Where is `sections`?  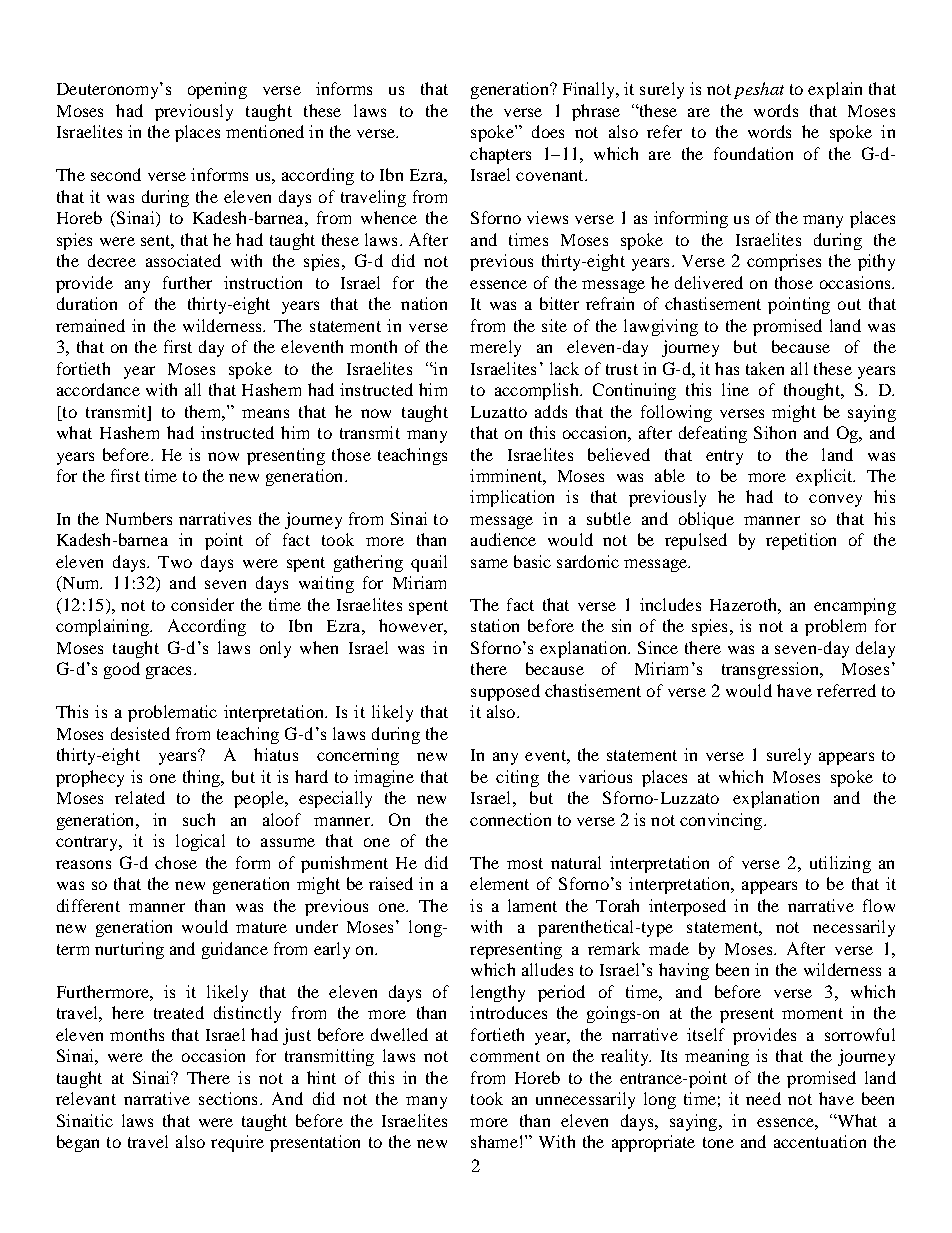 sections is located at coordinates (228, 1098).
